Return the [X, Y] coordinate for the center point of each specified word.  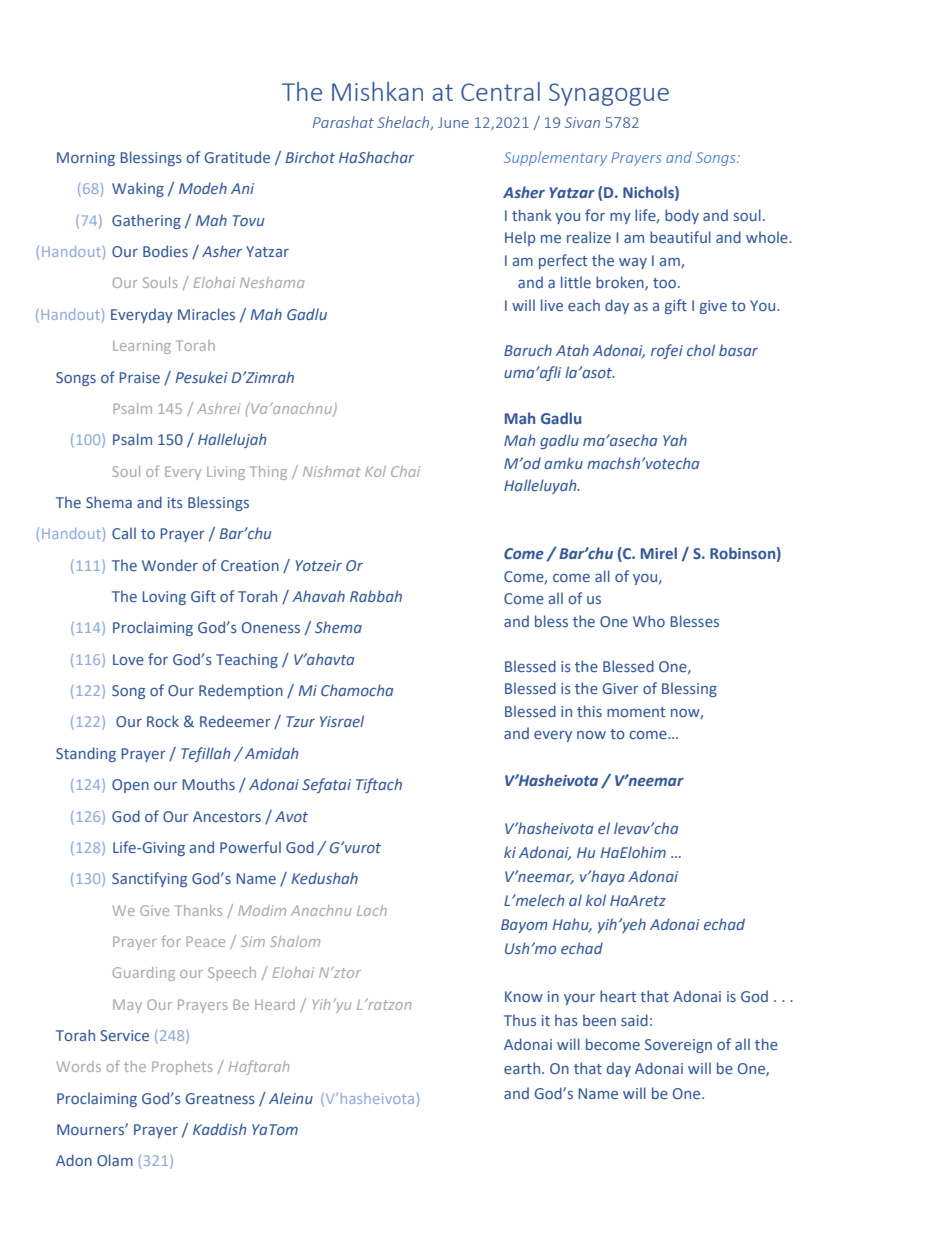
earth [523, 1068]
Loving [164, 598]
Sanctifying [149, 879]
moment [636, 712]
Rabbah [376, 596]
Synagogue [609, 94]
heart [618, 996]
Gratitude [237, 157]
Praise [139, 377]
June [453, 122]
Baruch [528, 350]
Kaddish [219, 1129]
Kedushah [324, 878]
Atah [572, 350]
